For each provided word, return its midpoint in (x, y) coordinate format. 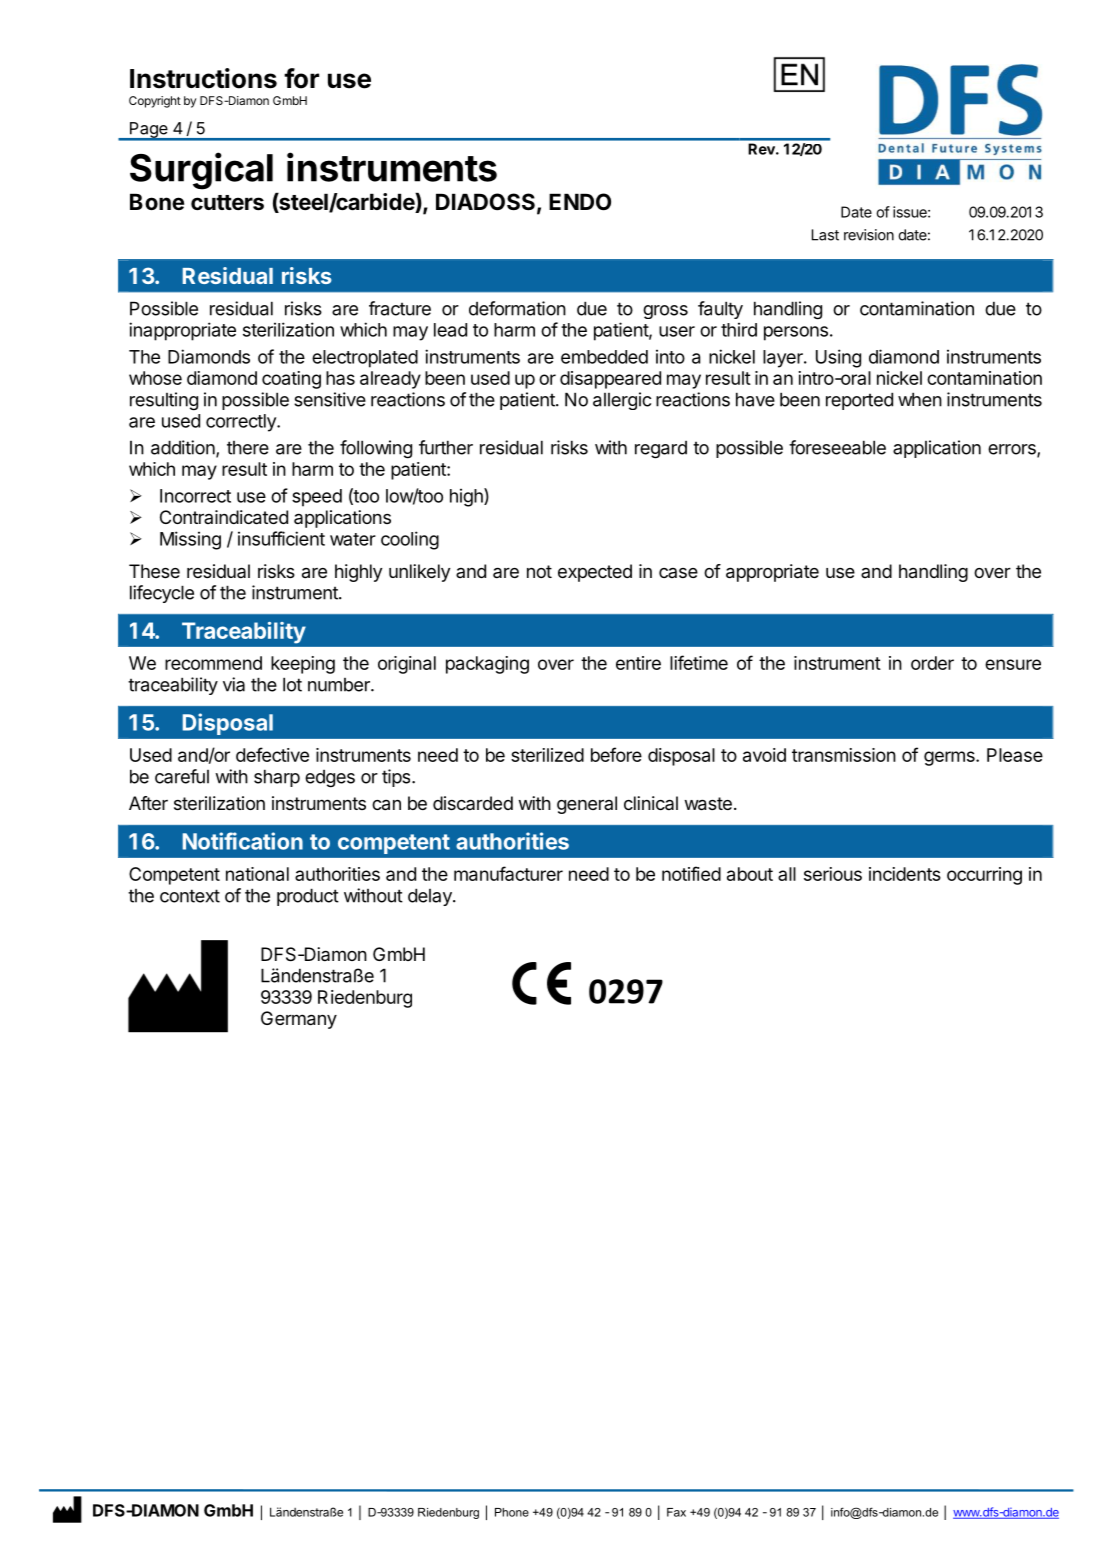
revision (869, 235)
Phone (512, 1512)
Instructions (203, 78)
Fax (676, 1512)
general (587, 805)
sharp (277, 778)
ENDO (580, 202)
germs (950, 758)
